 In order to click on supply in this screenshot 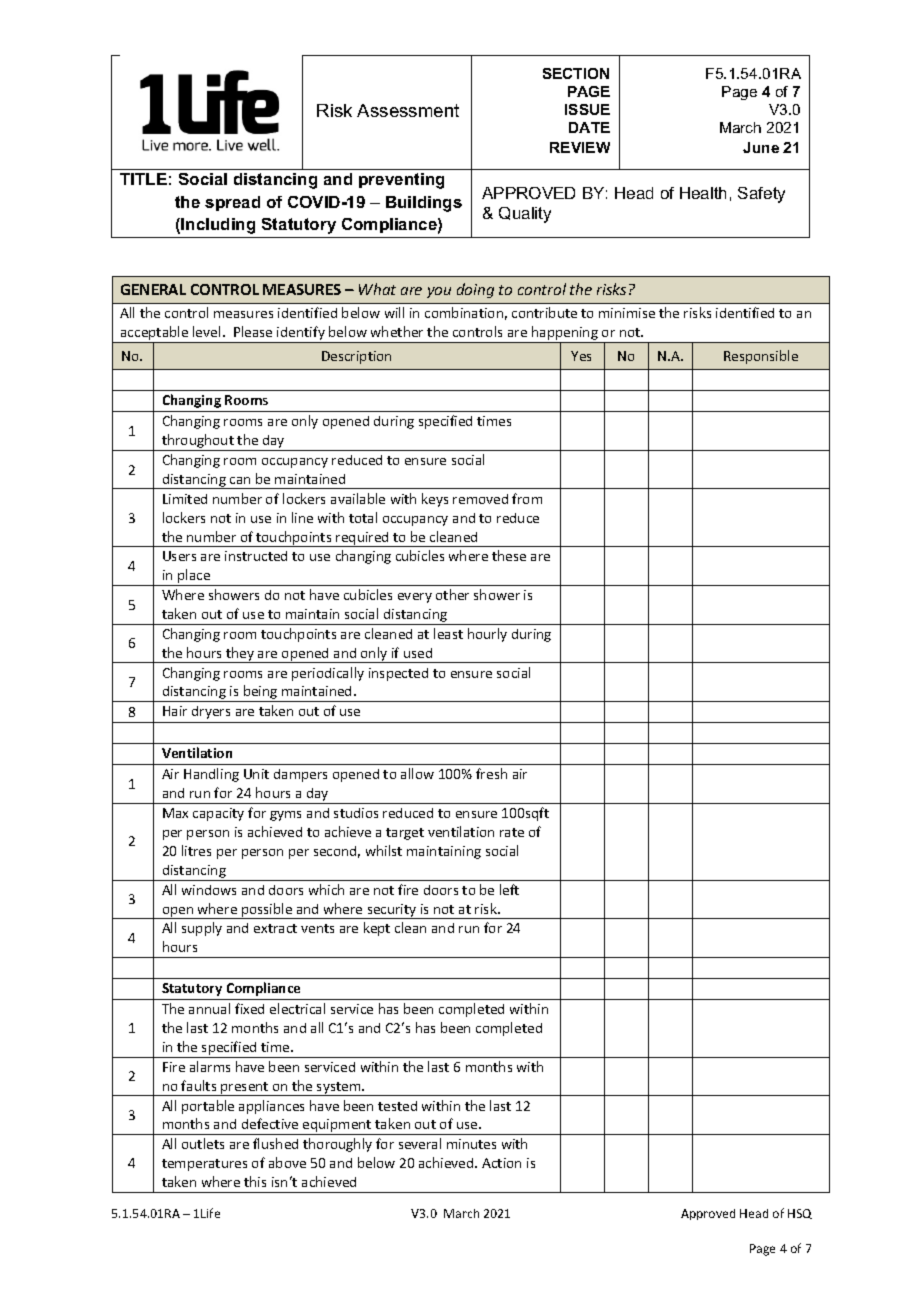, I will do `click(202, 929)`.
